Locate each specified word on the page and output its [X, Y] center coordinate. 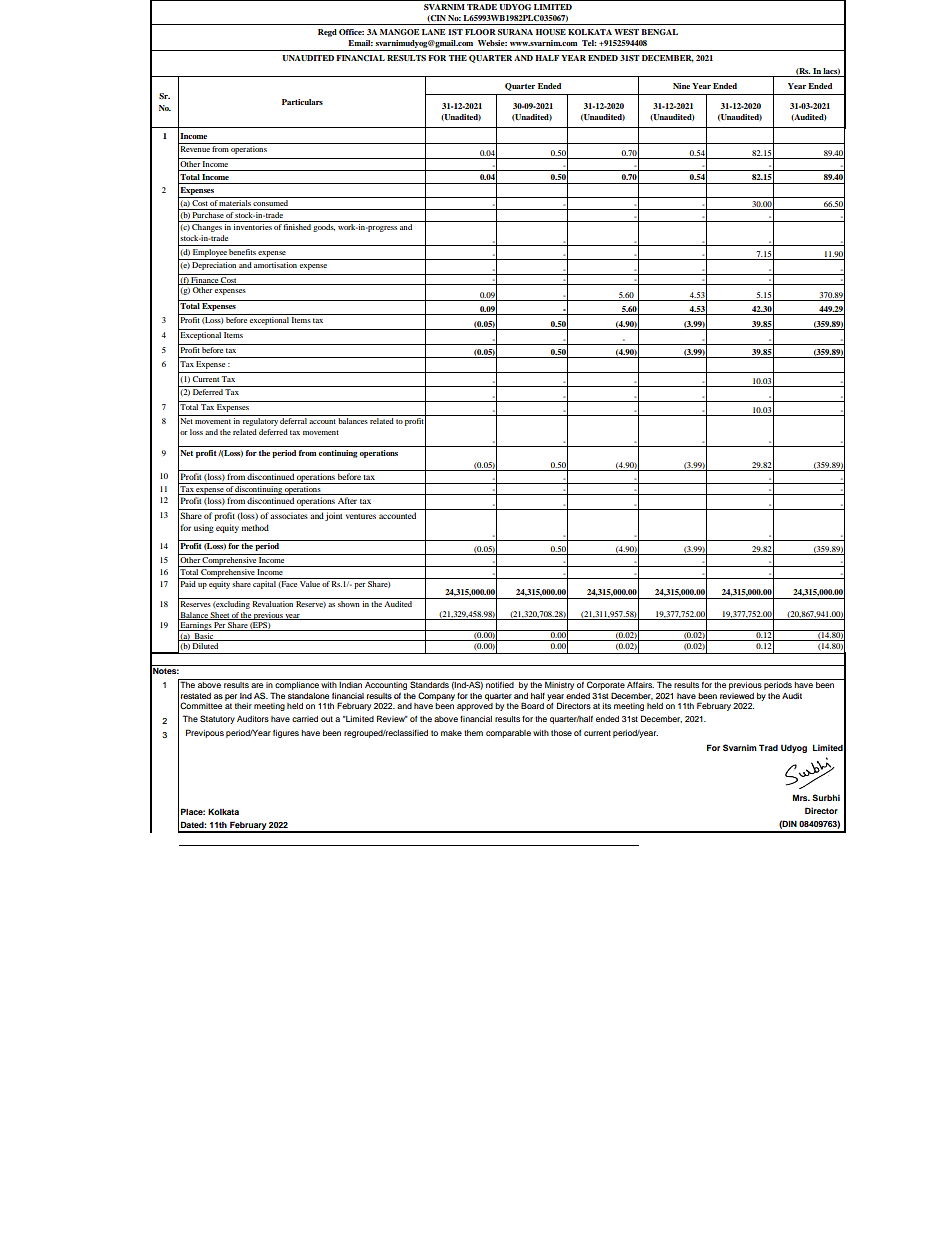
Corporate [605, 684]
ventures [361, 516]
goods [324, 228]
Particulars [302, 102]
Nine [681, 86]
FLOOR [480, 32]
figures [286, 733]
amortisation [275, 265]
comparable [508, 734]
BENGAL [659, 32]
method [255, 527]
